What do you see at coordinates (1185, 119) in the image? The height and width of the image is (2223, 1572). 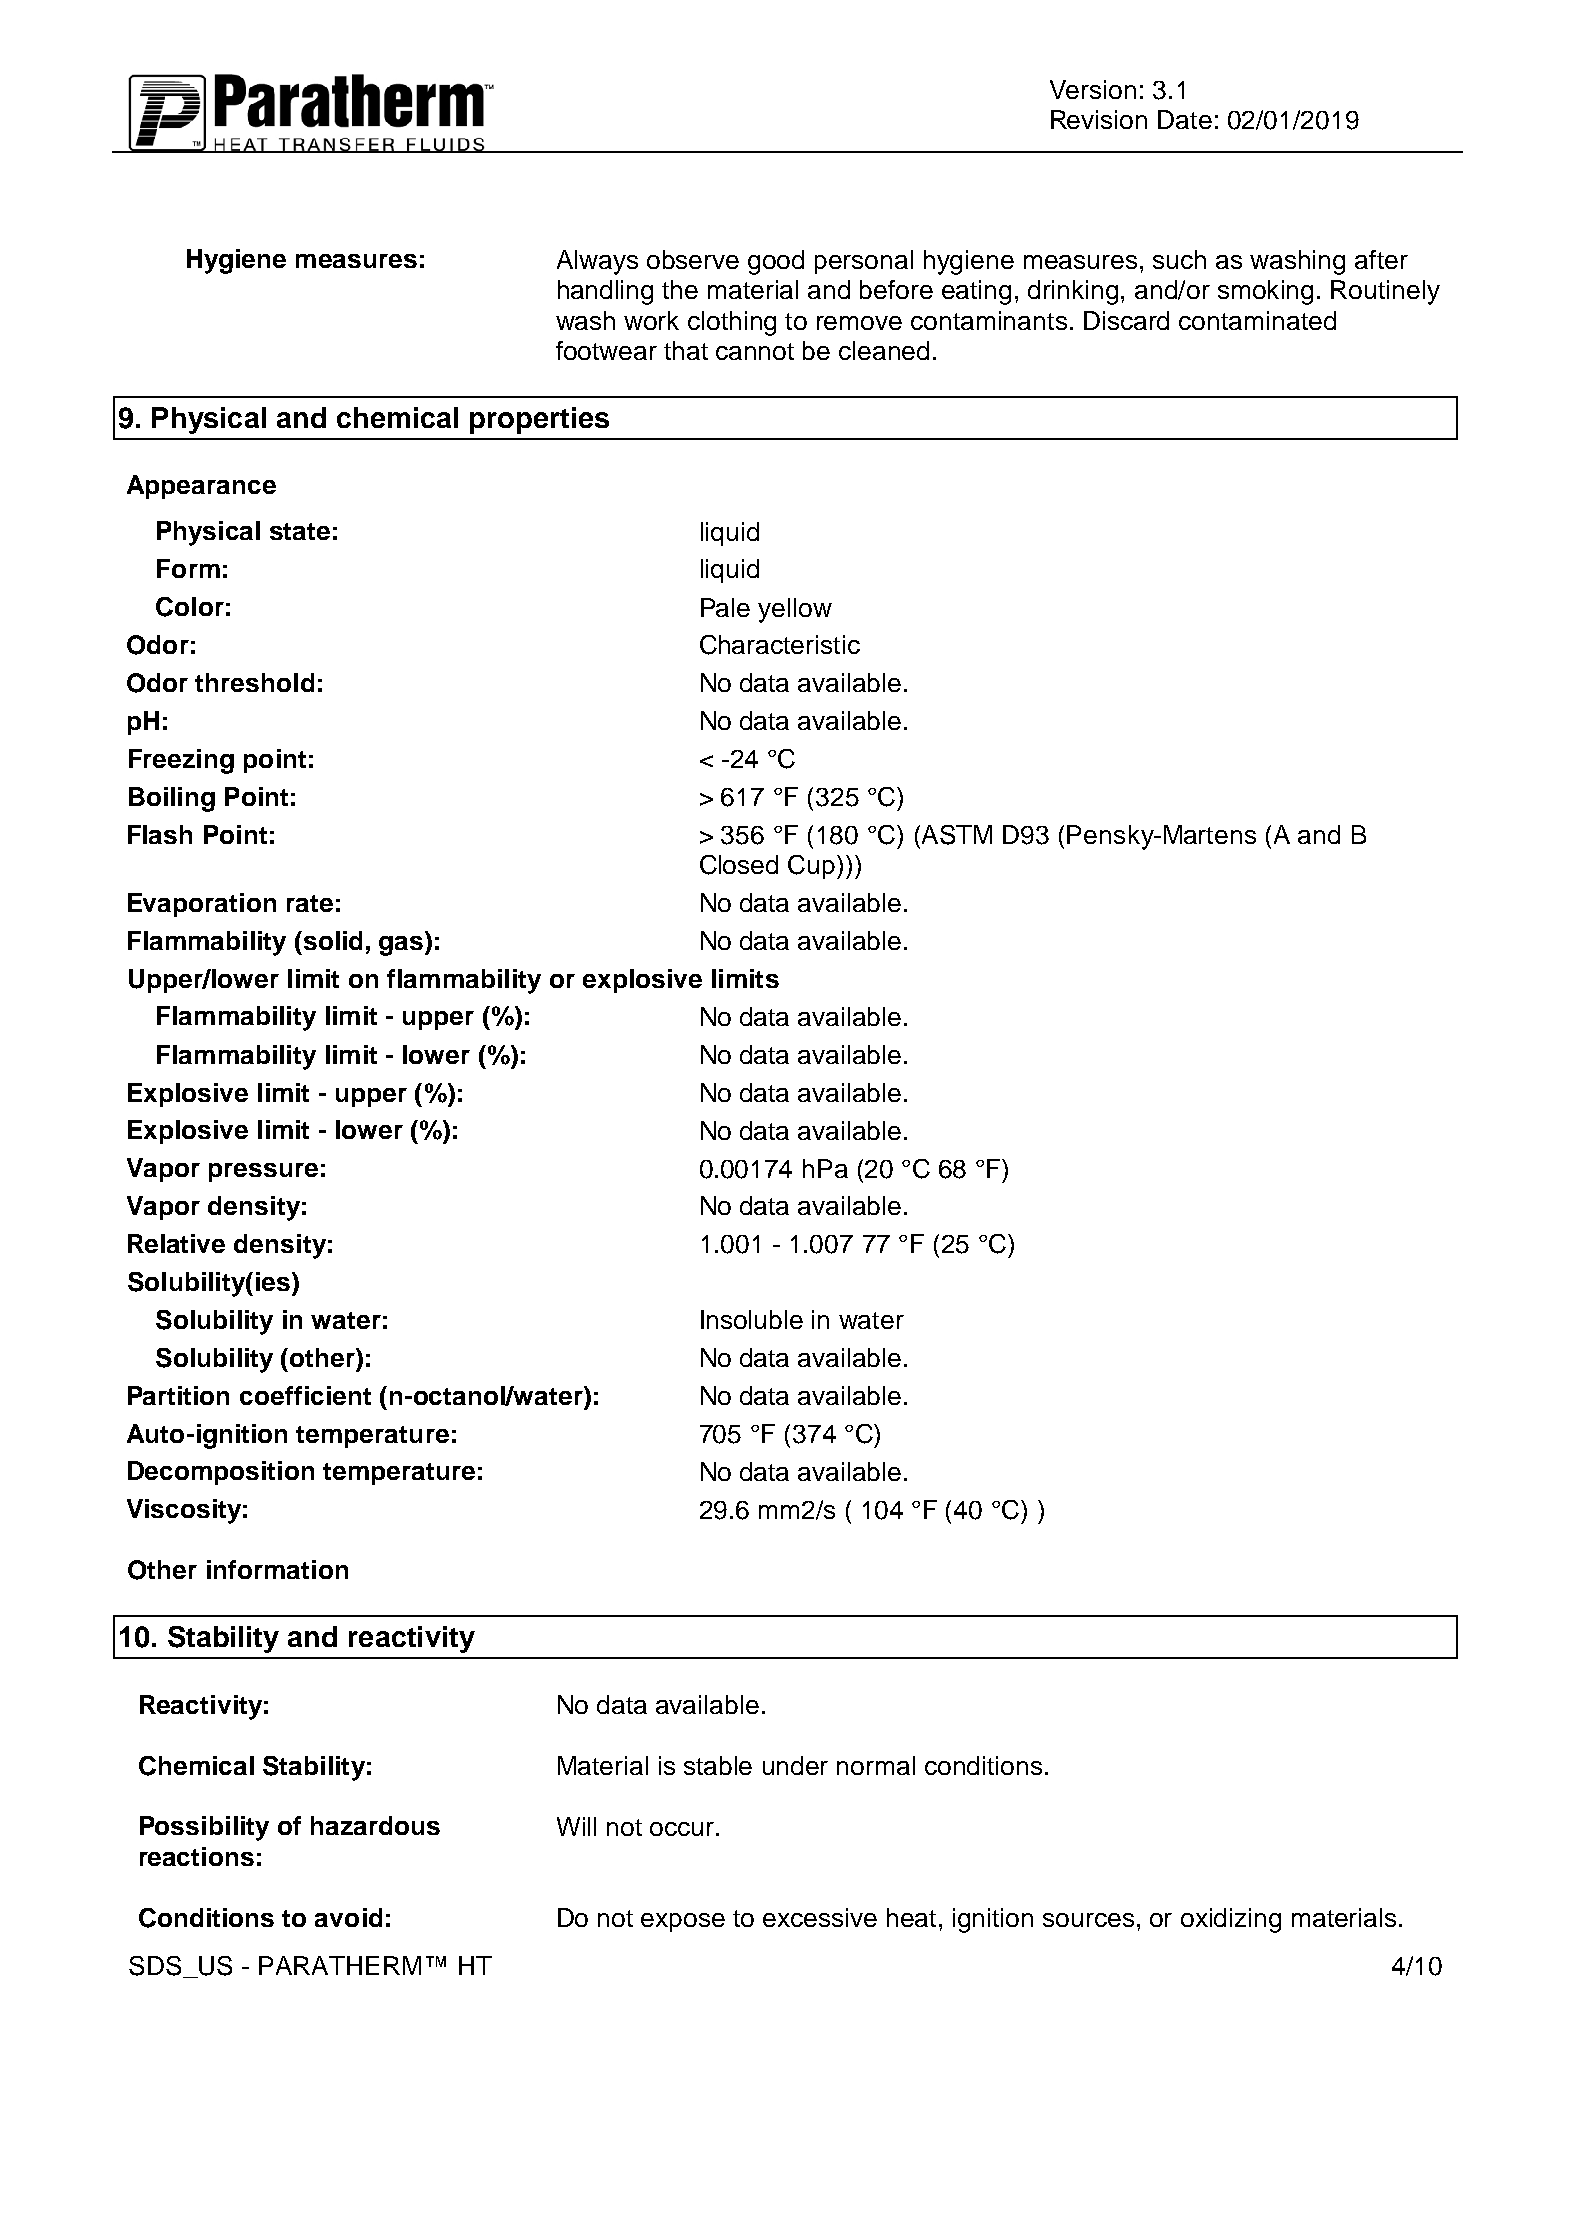 I see `Date` at bounding box center [1185, 119].
